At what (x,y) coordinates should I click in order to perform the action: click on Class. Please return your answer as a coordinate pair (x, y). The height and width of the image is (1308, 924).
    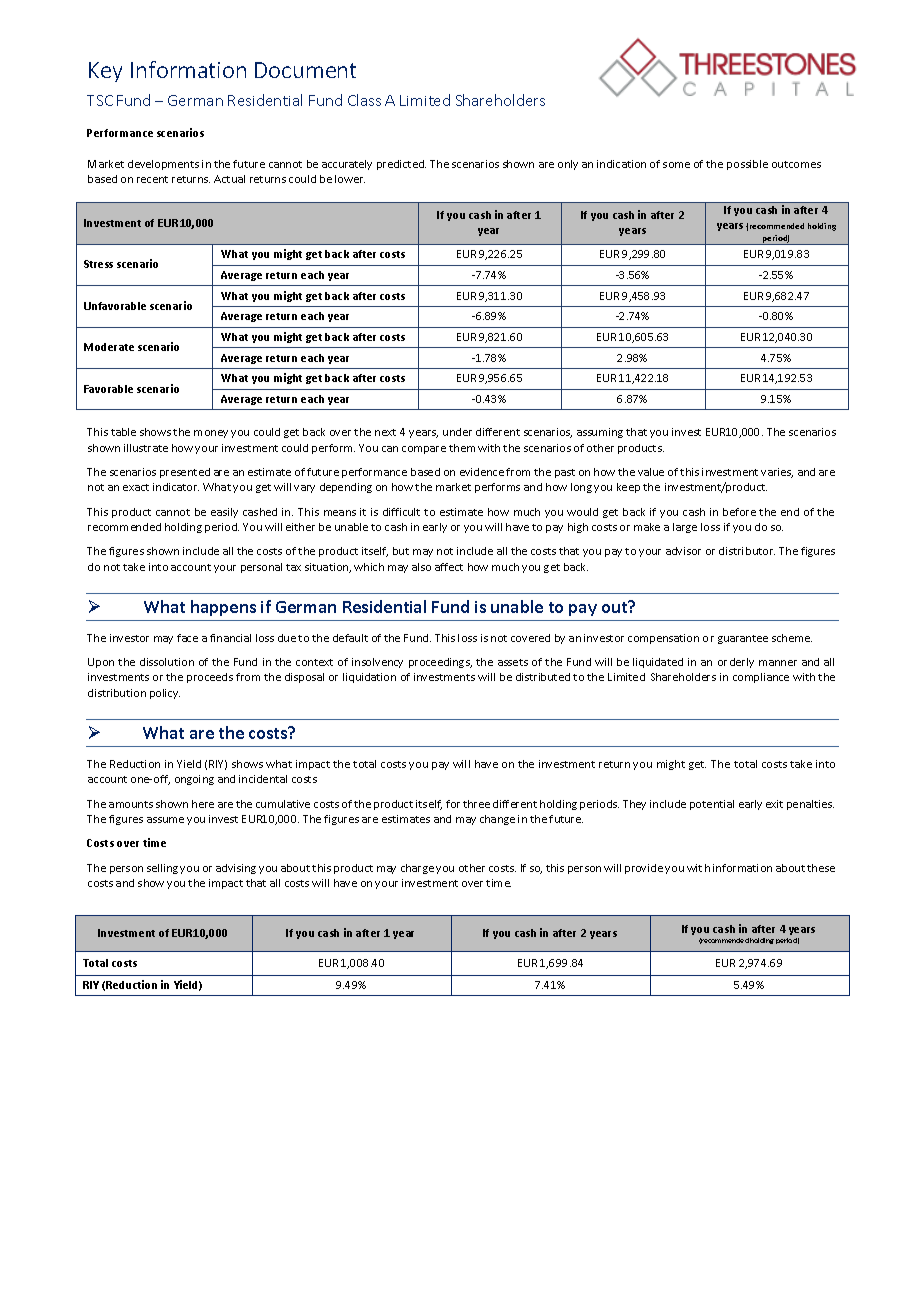
    Looking at the image, I should click on (364, 100).
